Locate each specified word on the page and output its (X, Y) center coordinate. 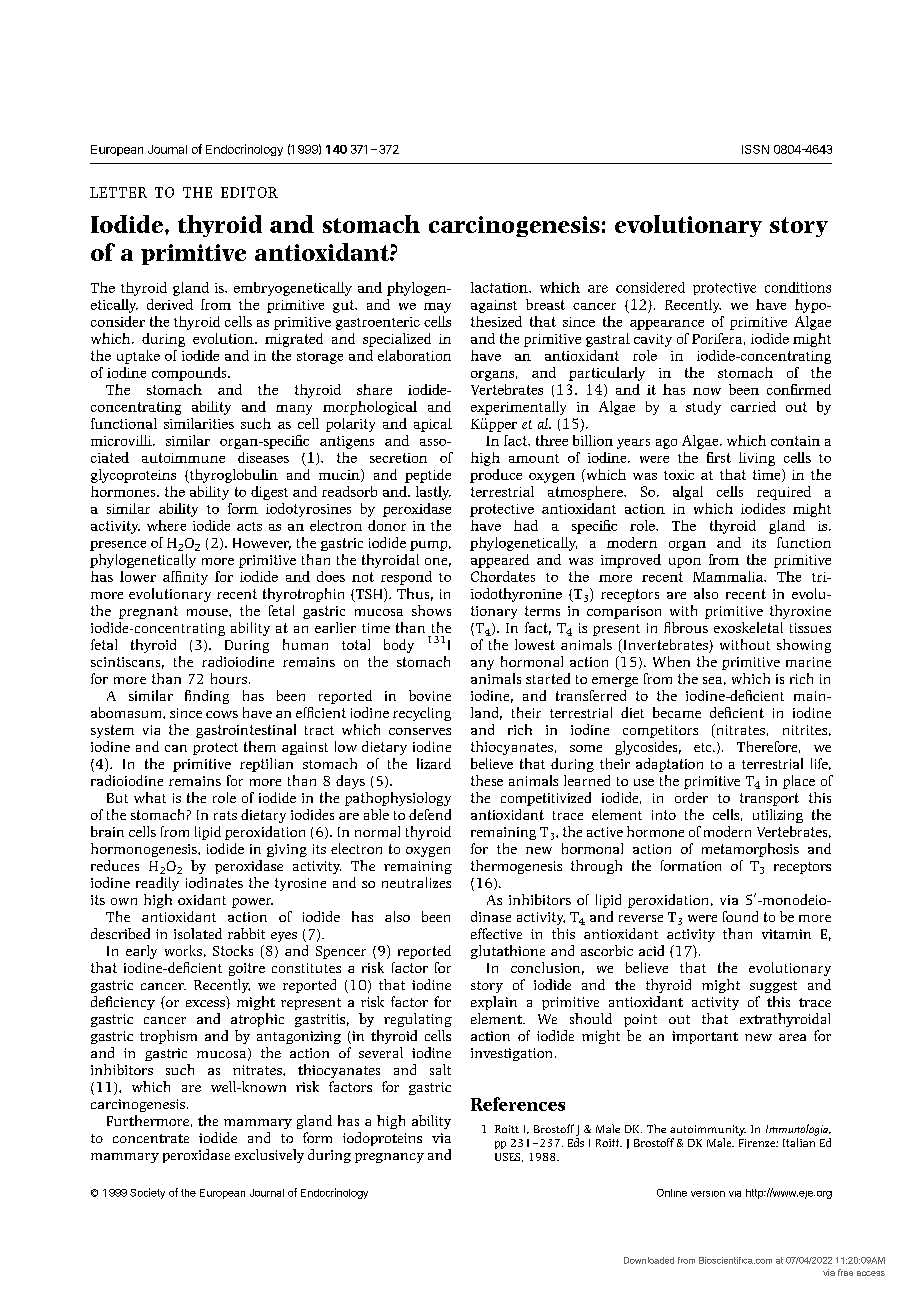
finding (207, 697)
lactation (500, 287)
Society (147, 1193)
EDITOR (249, 192)
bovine (430, 695)
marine (808, 662)
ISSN (755, 149)
